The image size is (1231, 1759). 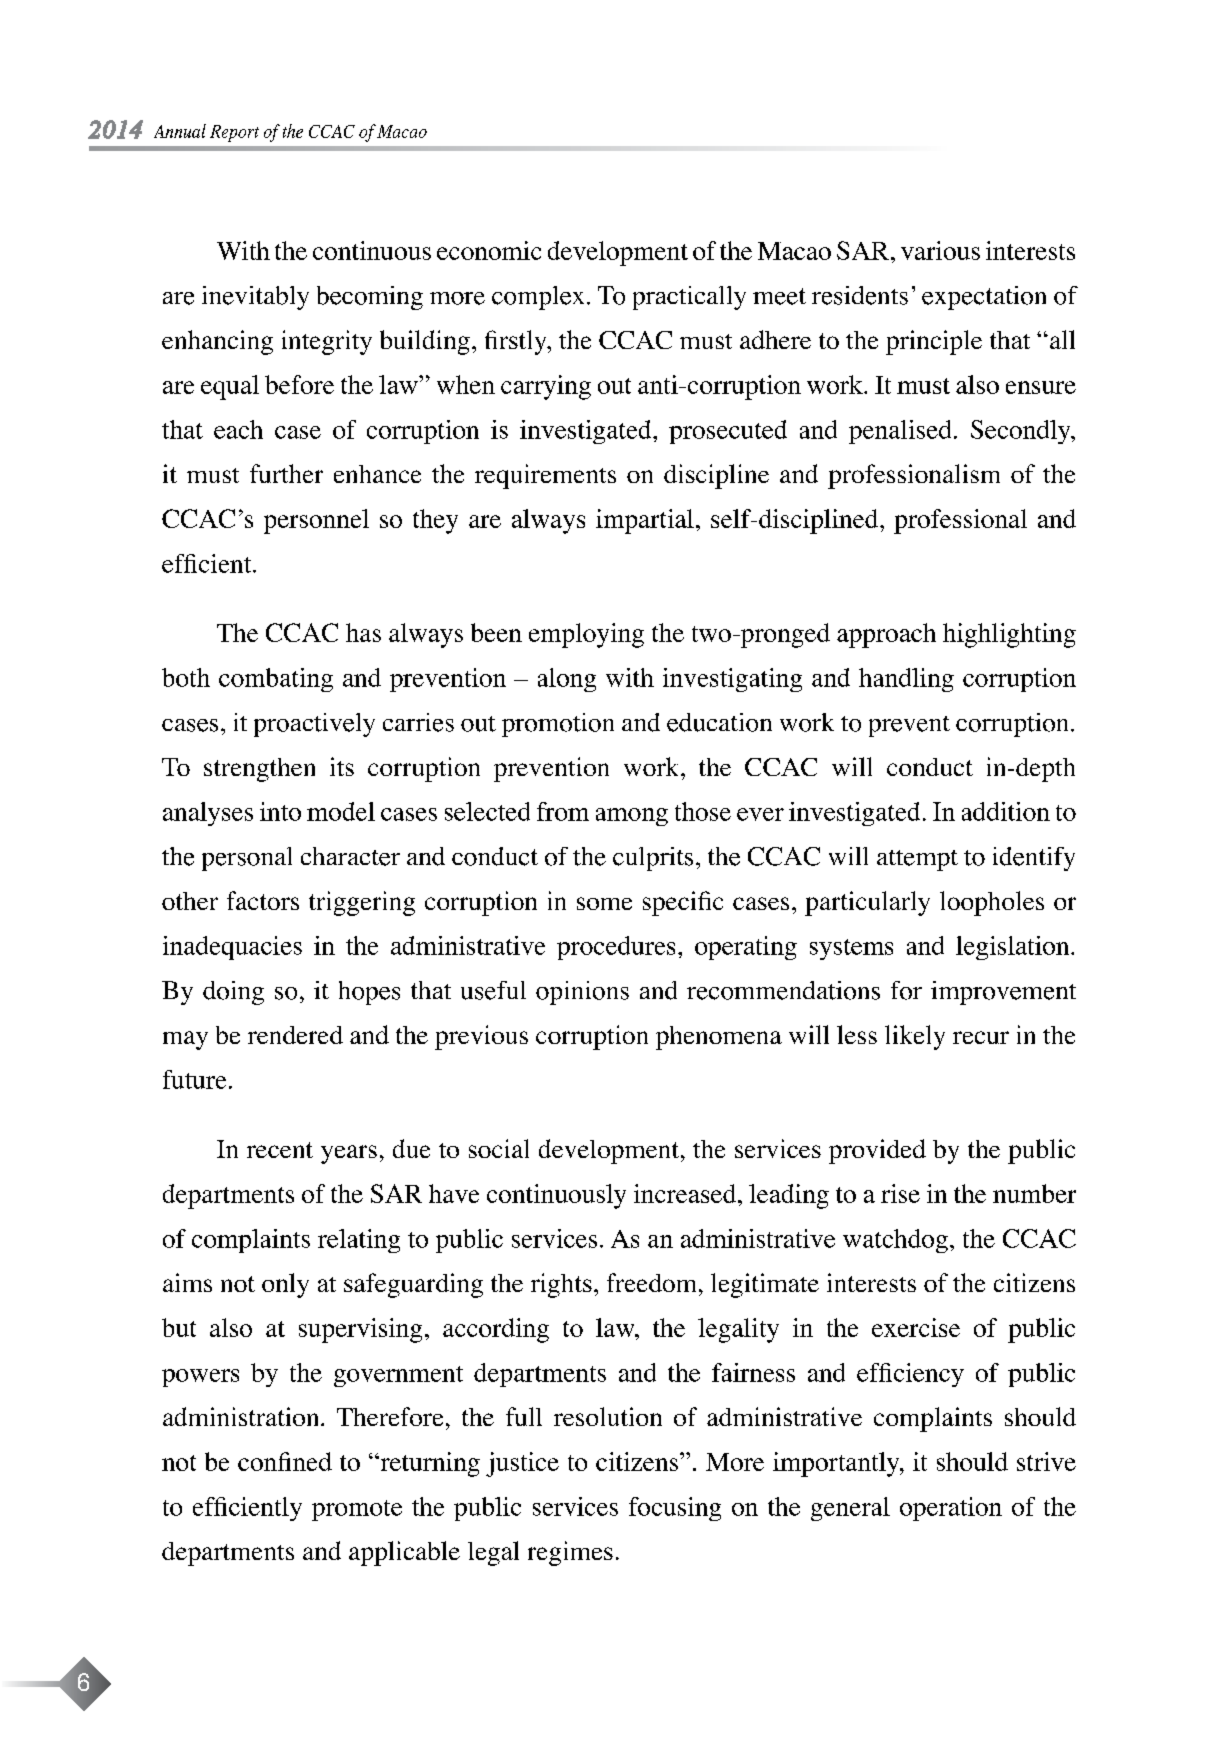 What do you see at coordinates (285, 1461) in the image?
I see `confined` at bounding box center [285, 1461].
